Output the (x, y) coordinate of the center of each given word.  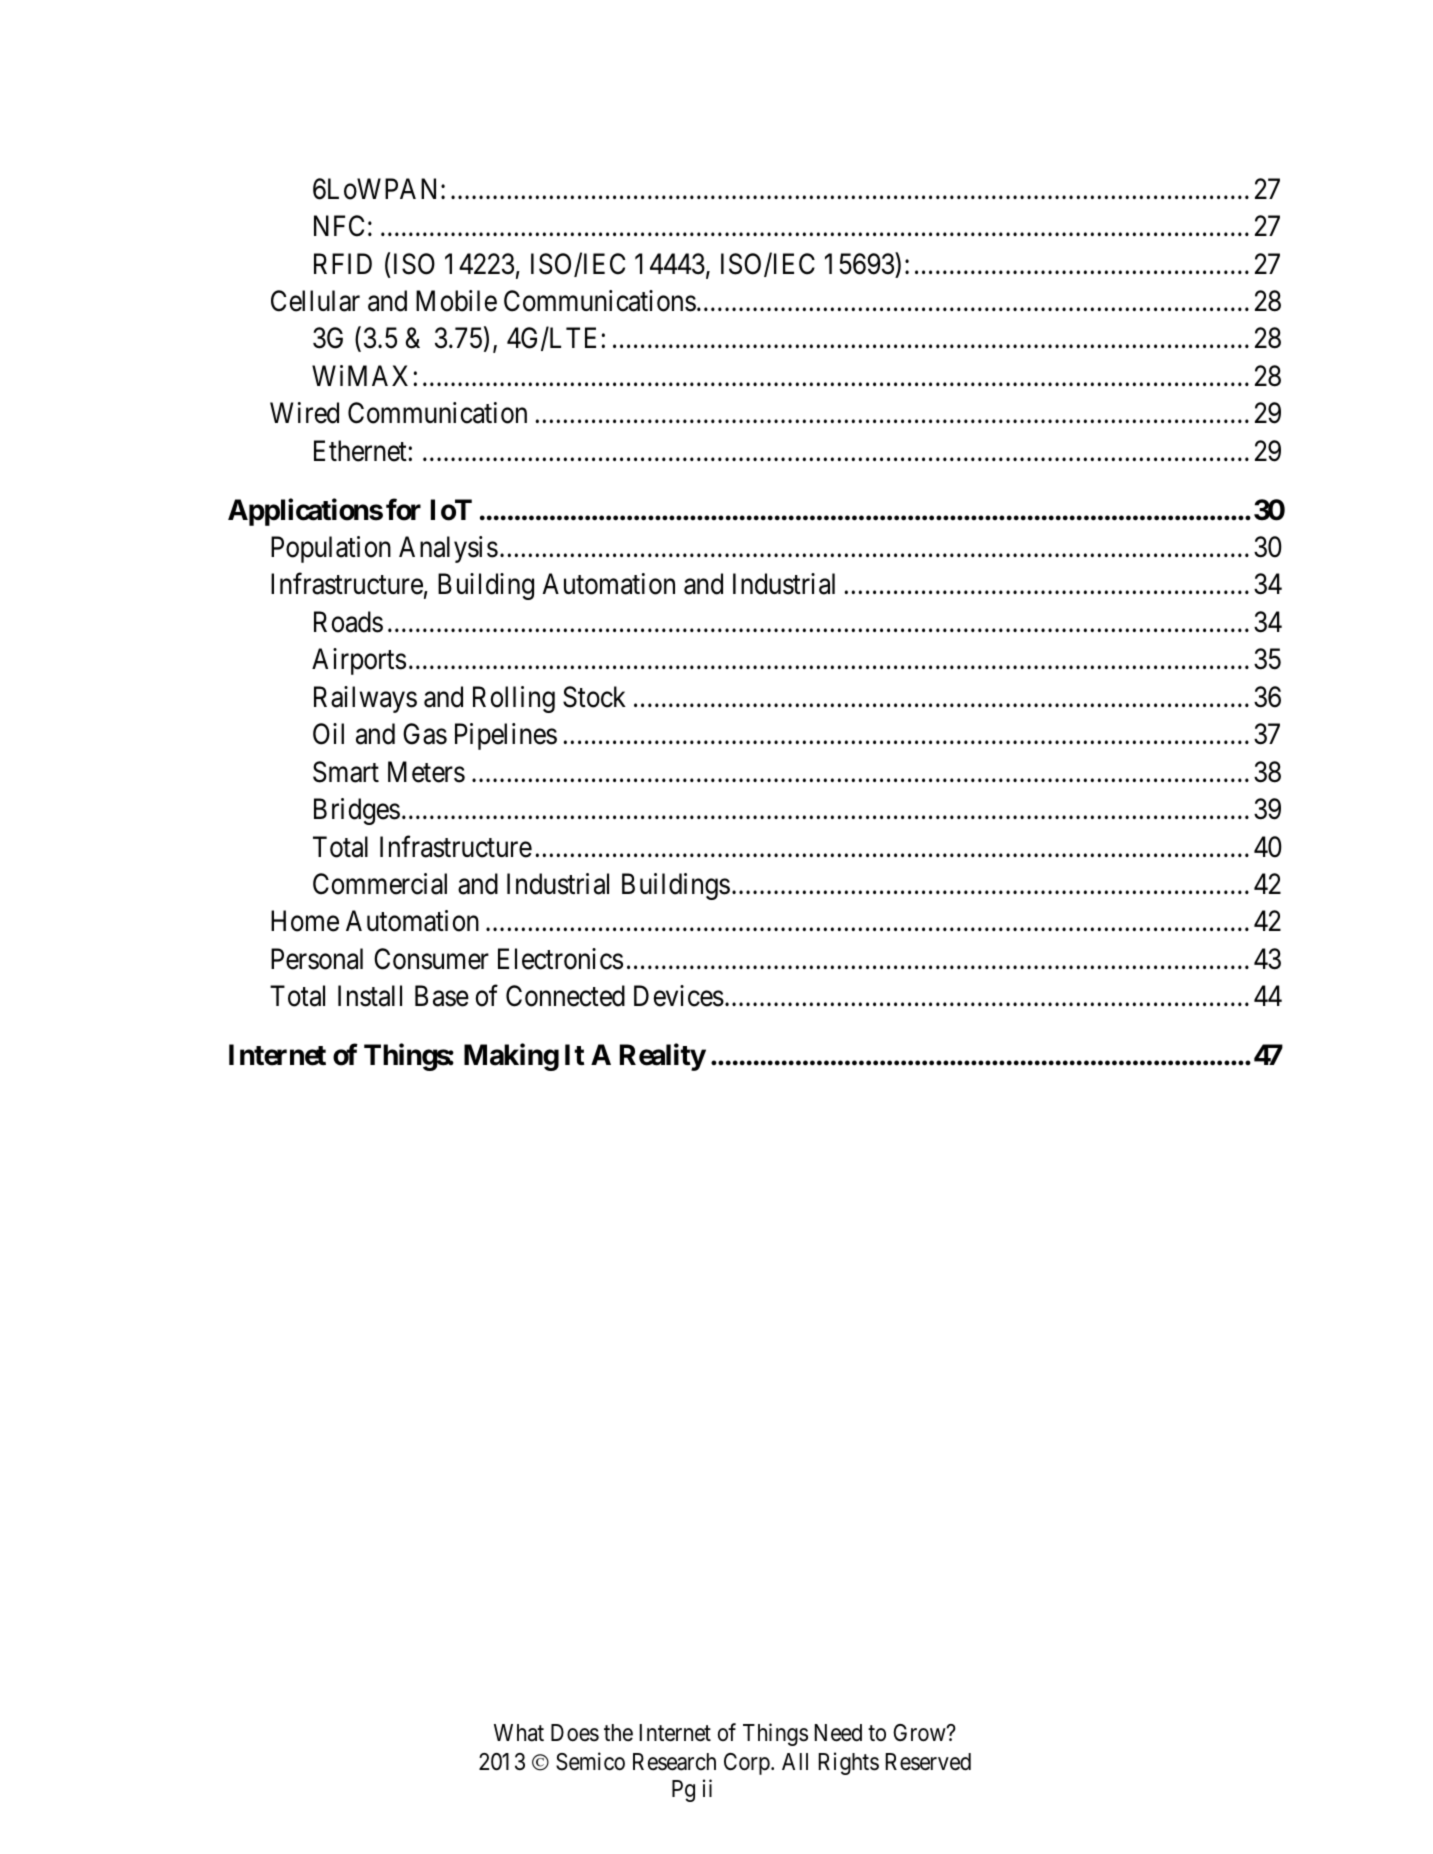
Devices (679, 996)
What (519, 1733)
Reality (663, 1057)
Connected (565, 996)
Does (575, 1733)
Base (442, 996)
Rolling (514, 699)
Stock (594, 697)
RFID (343, 263)
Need (838, 1733)
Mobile (456, 301)
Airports (359, 661)
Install (370, 996)
